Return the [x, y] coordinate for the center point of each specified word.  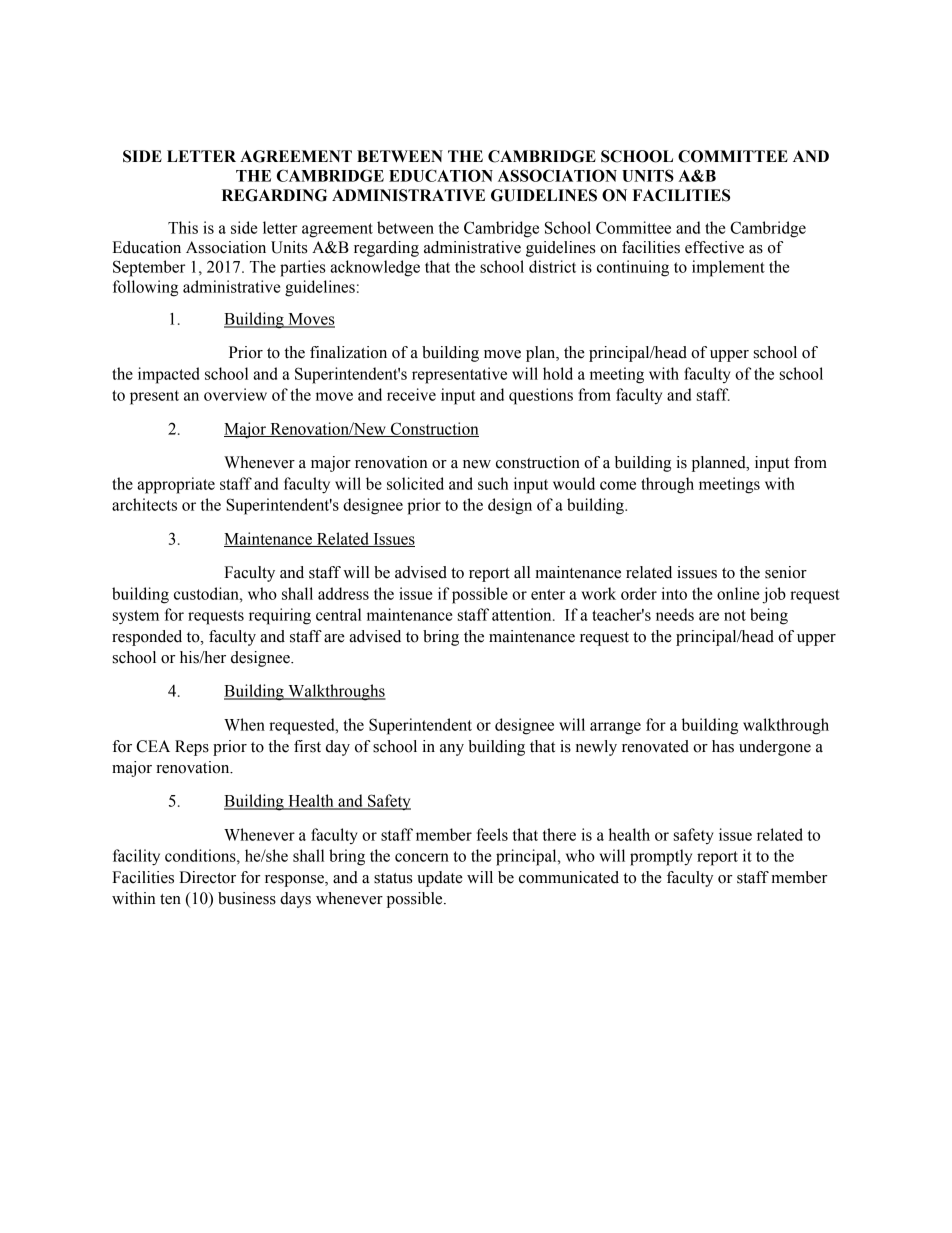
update [440, 879]
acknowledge [375, 268]
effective [714, 247]
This [183, 227]
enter [548, 594]
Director [207, 877]
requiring [280, 616]
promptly [661, 857]
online [738, 593]
